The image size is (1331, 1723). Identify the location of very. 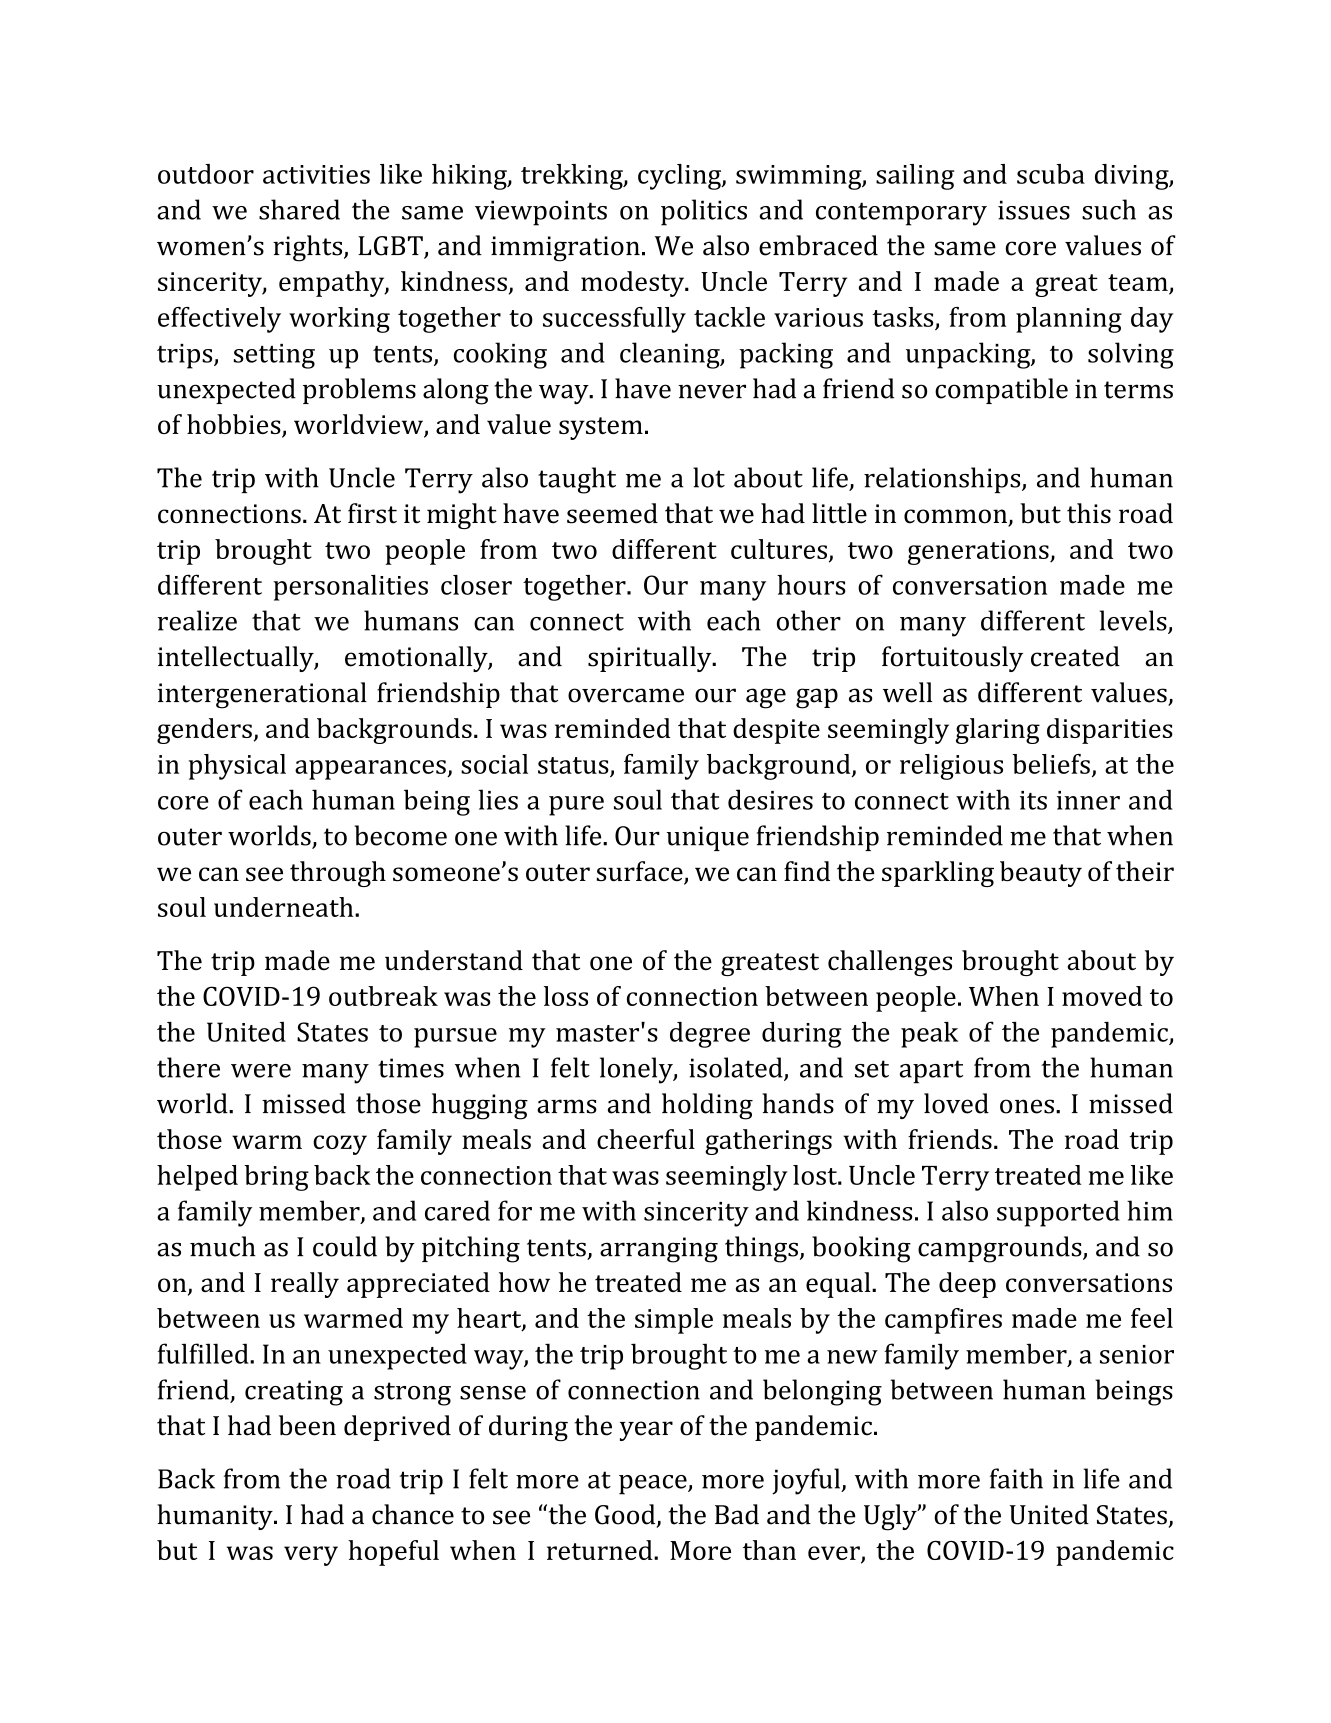
(311, 1556).
